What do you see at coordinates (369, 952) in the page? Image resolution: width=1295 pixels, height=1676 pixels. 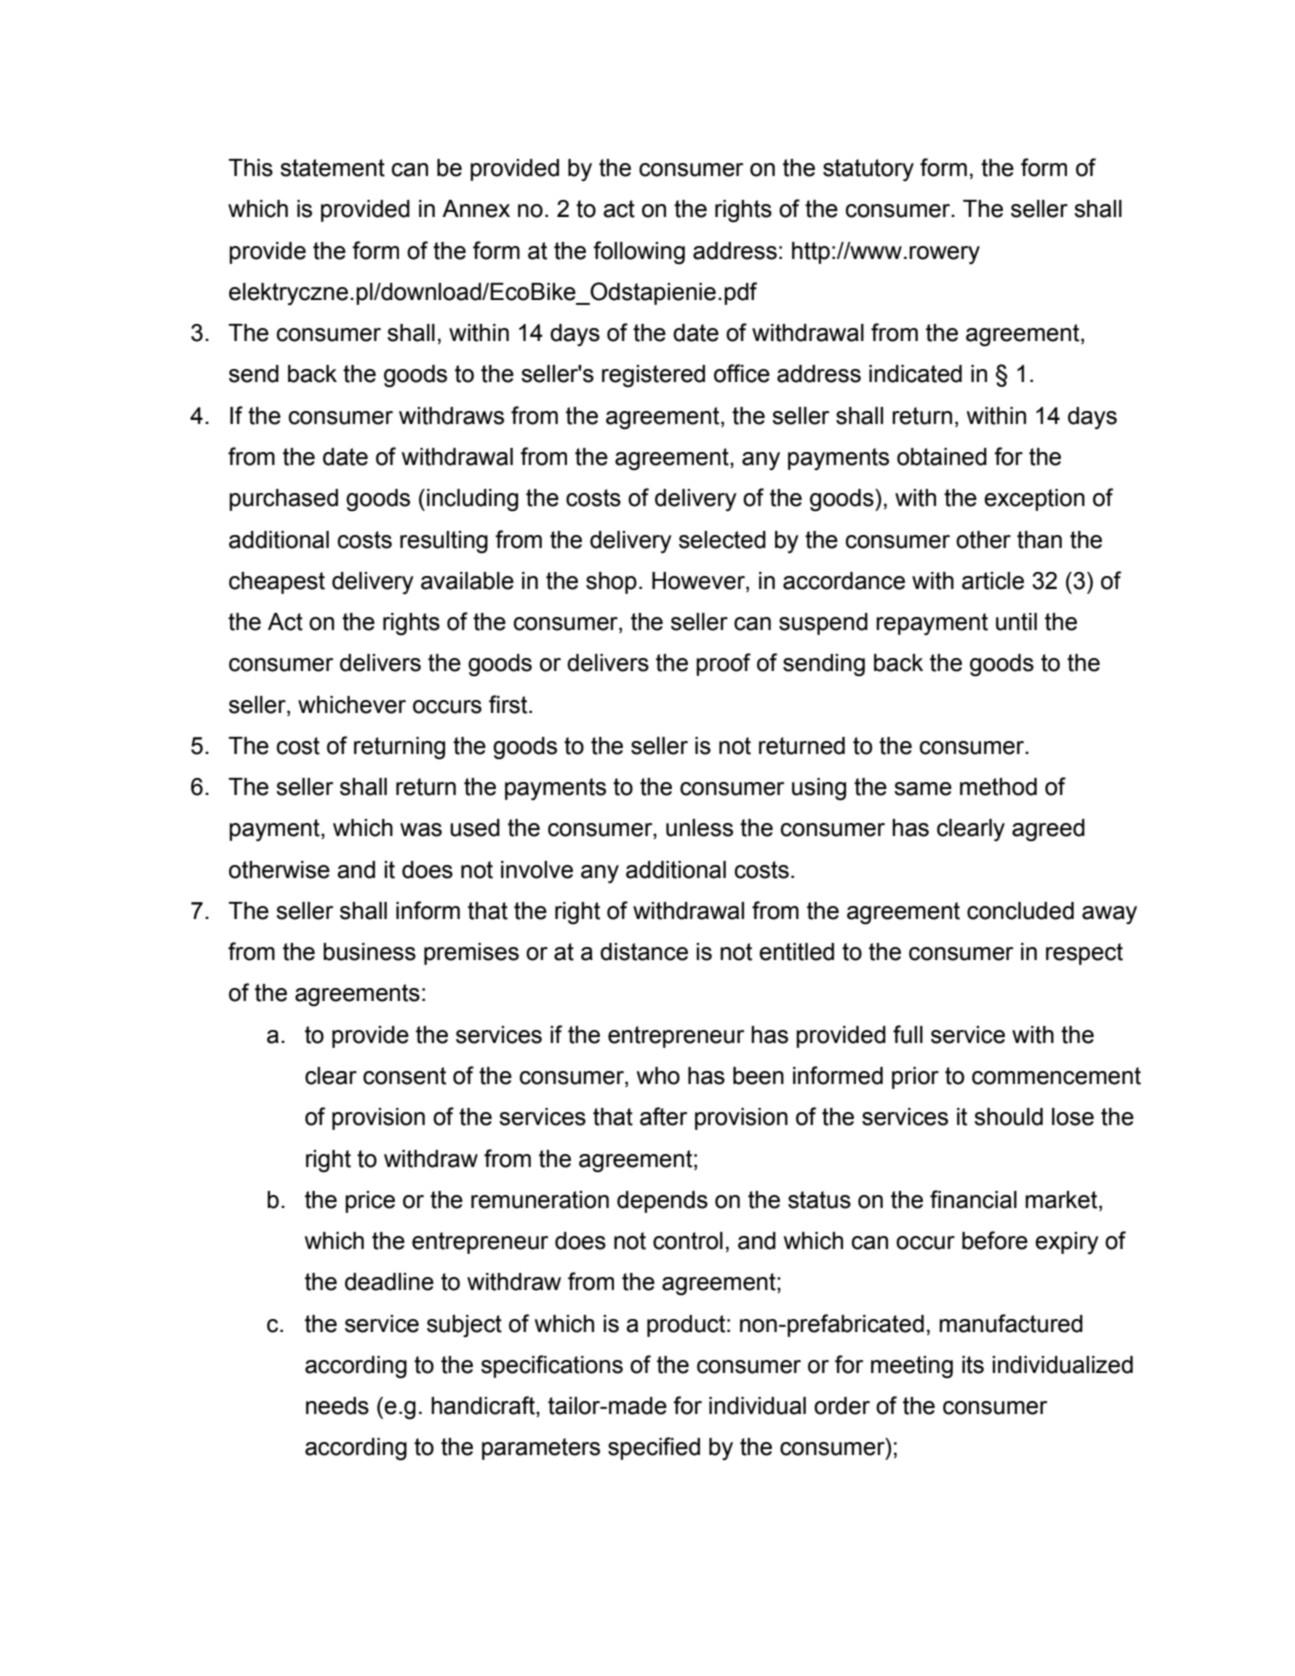 I see `business` at bounding box center [369, 952].
